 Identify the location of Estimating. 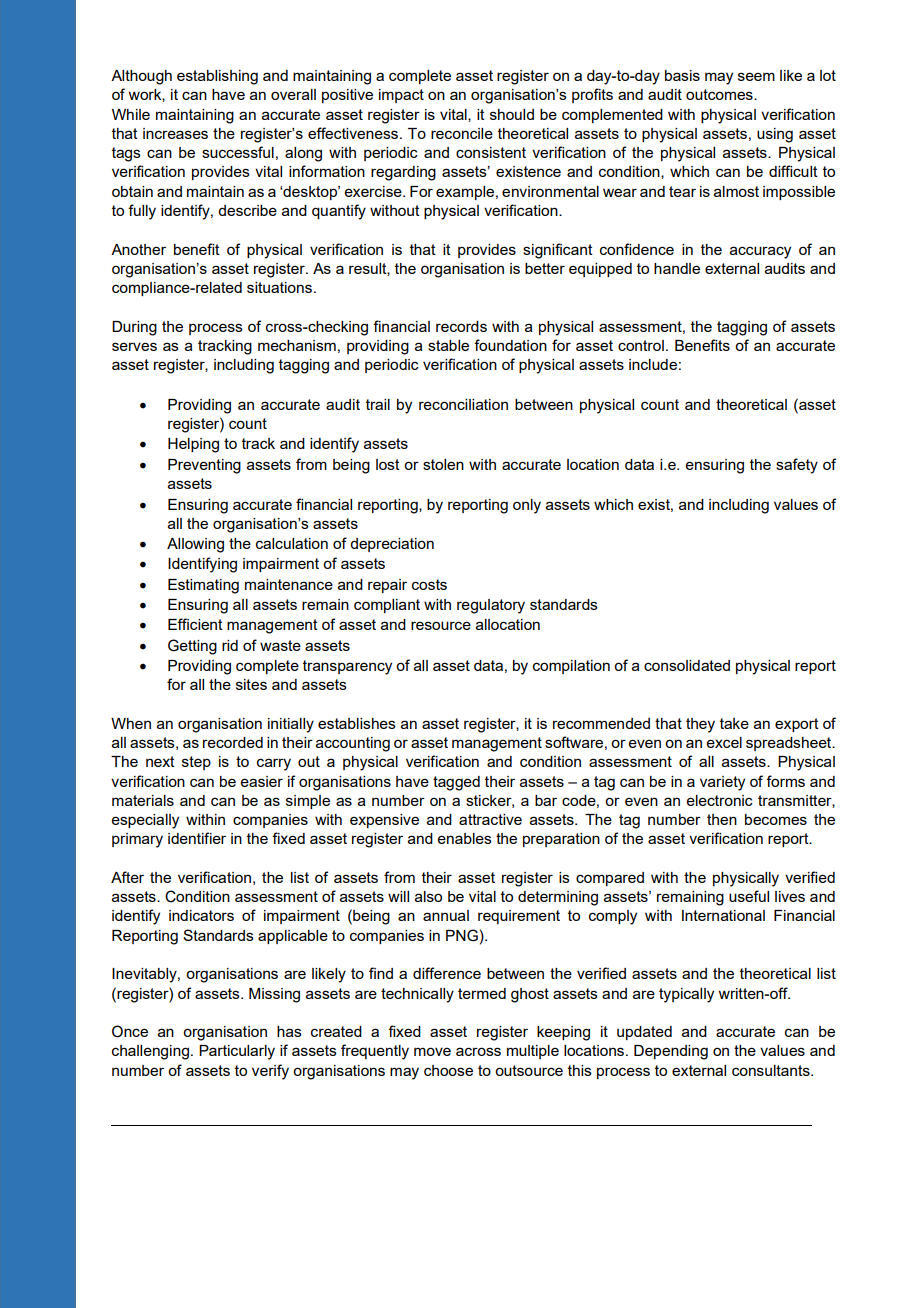
(203, 586).
